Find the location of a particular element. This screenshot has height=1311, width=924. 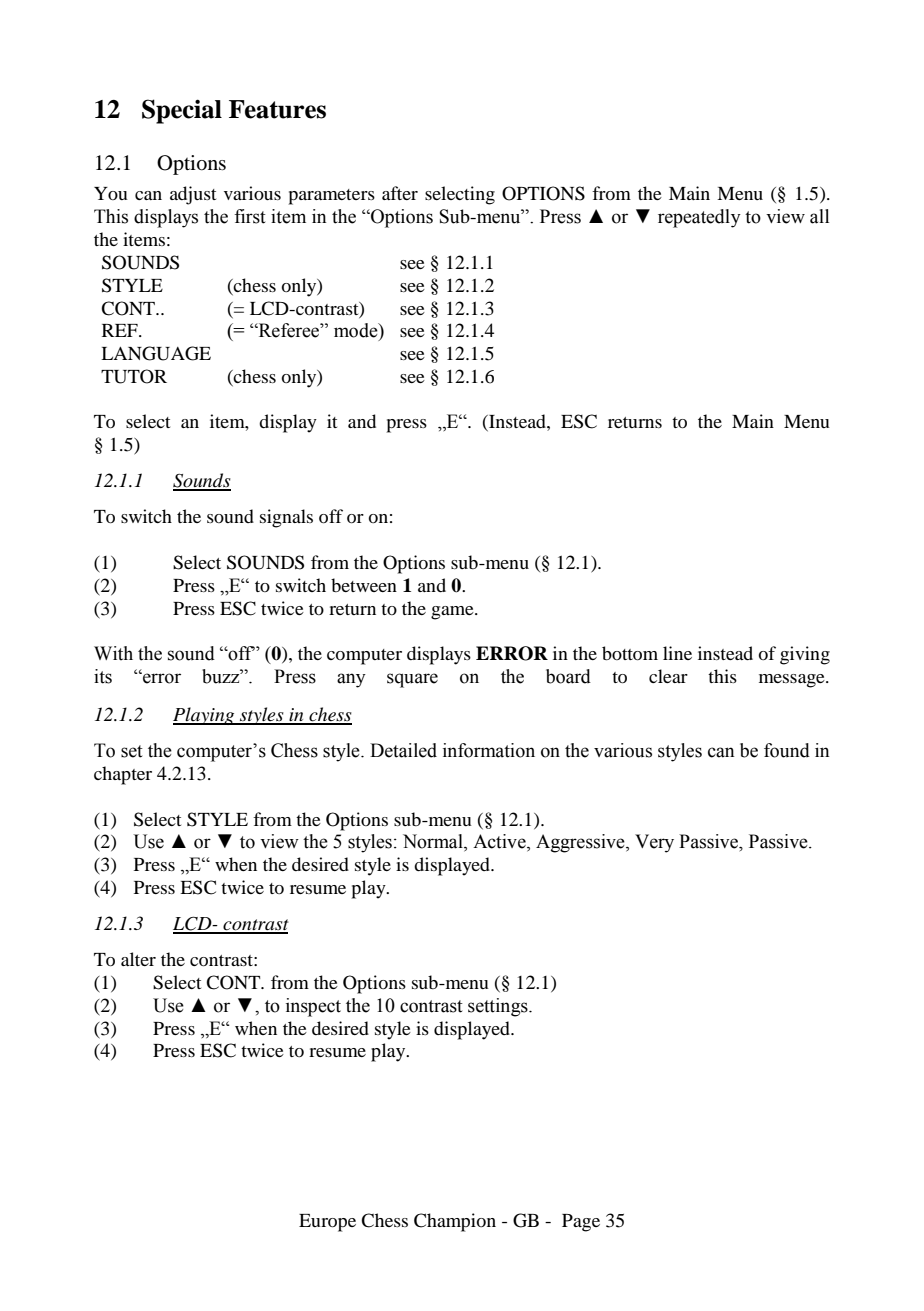

With is located at coordinates (113, 653).
